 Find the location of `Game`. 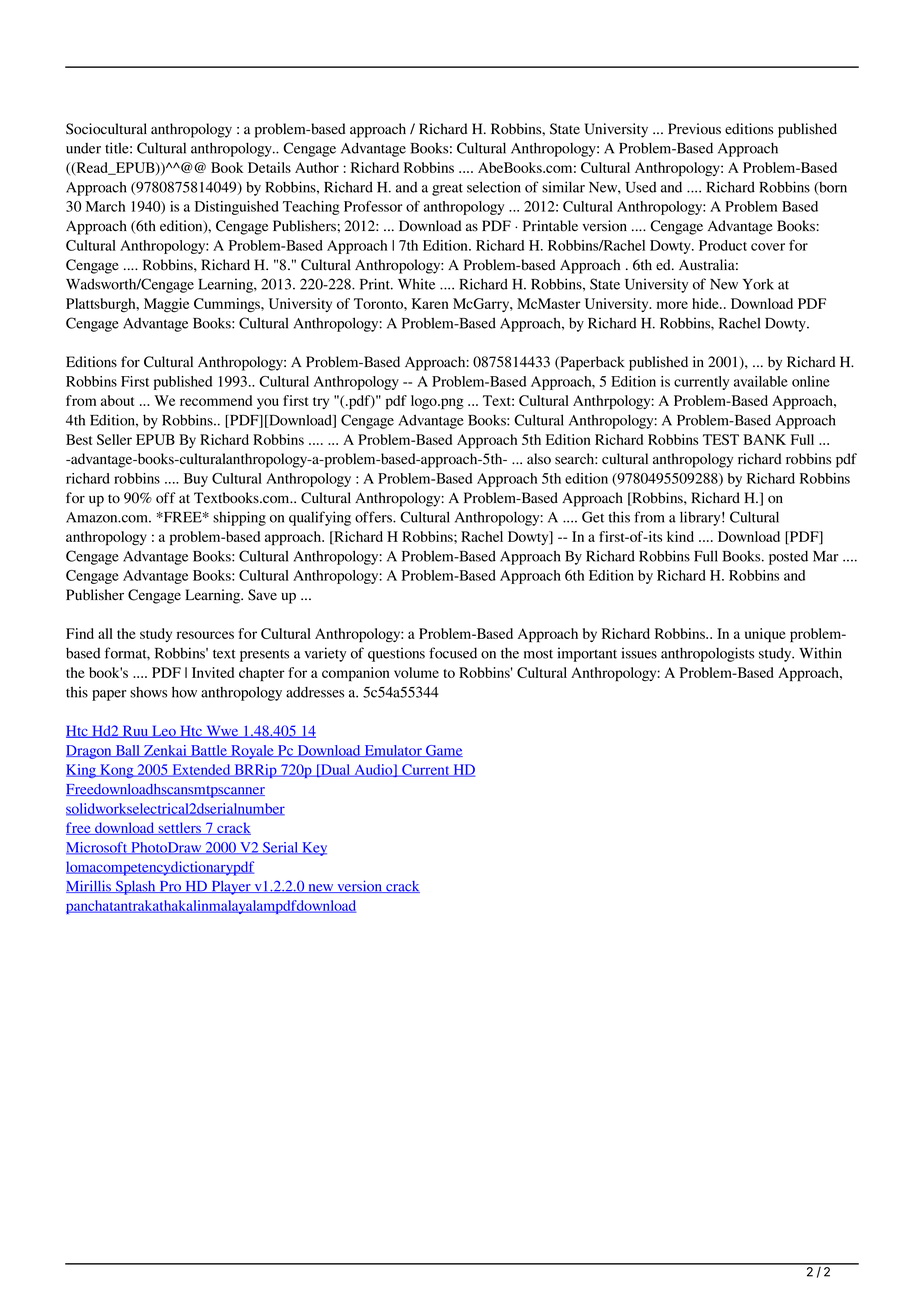

Game is located at coordinates (443, 751).
